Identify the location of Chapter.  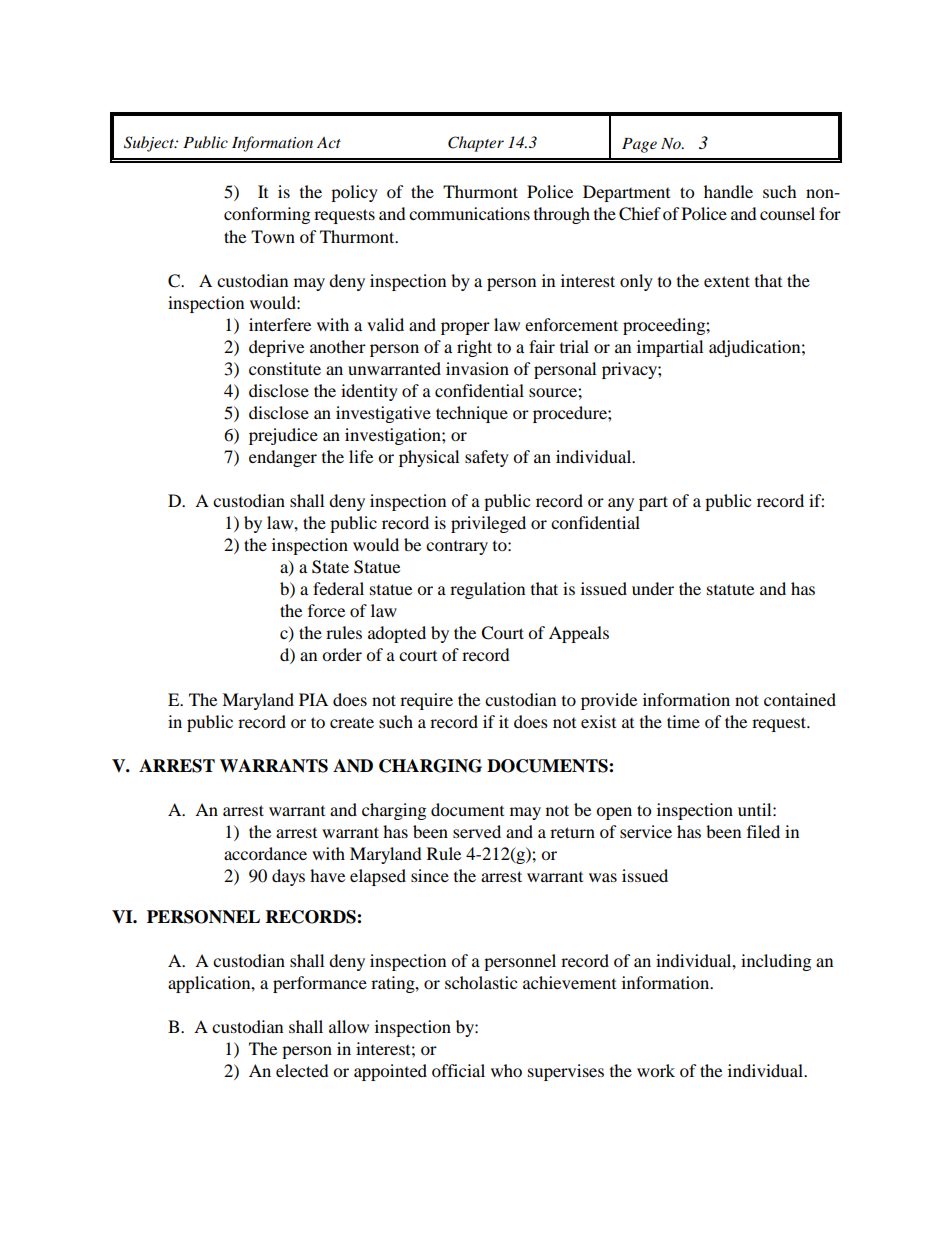
(476, 144).
